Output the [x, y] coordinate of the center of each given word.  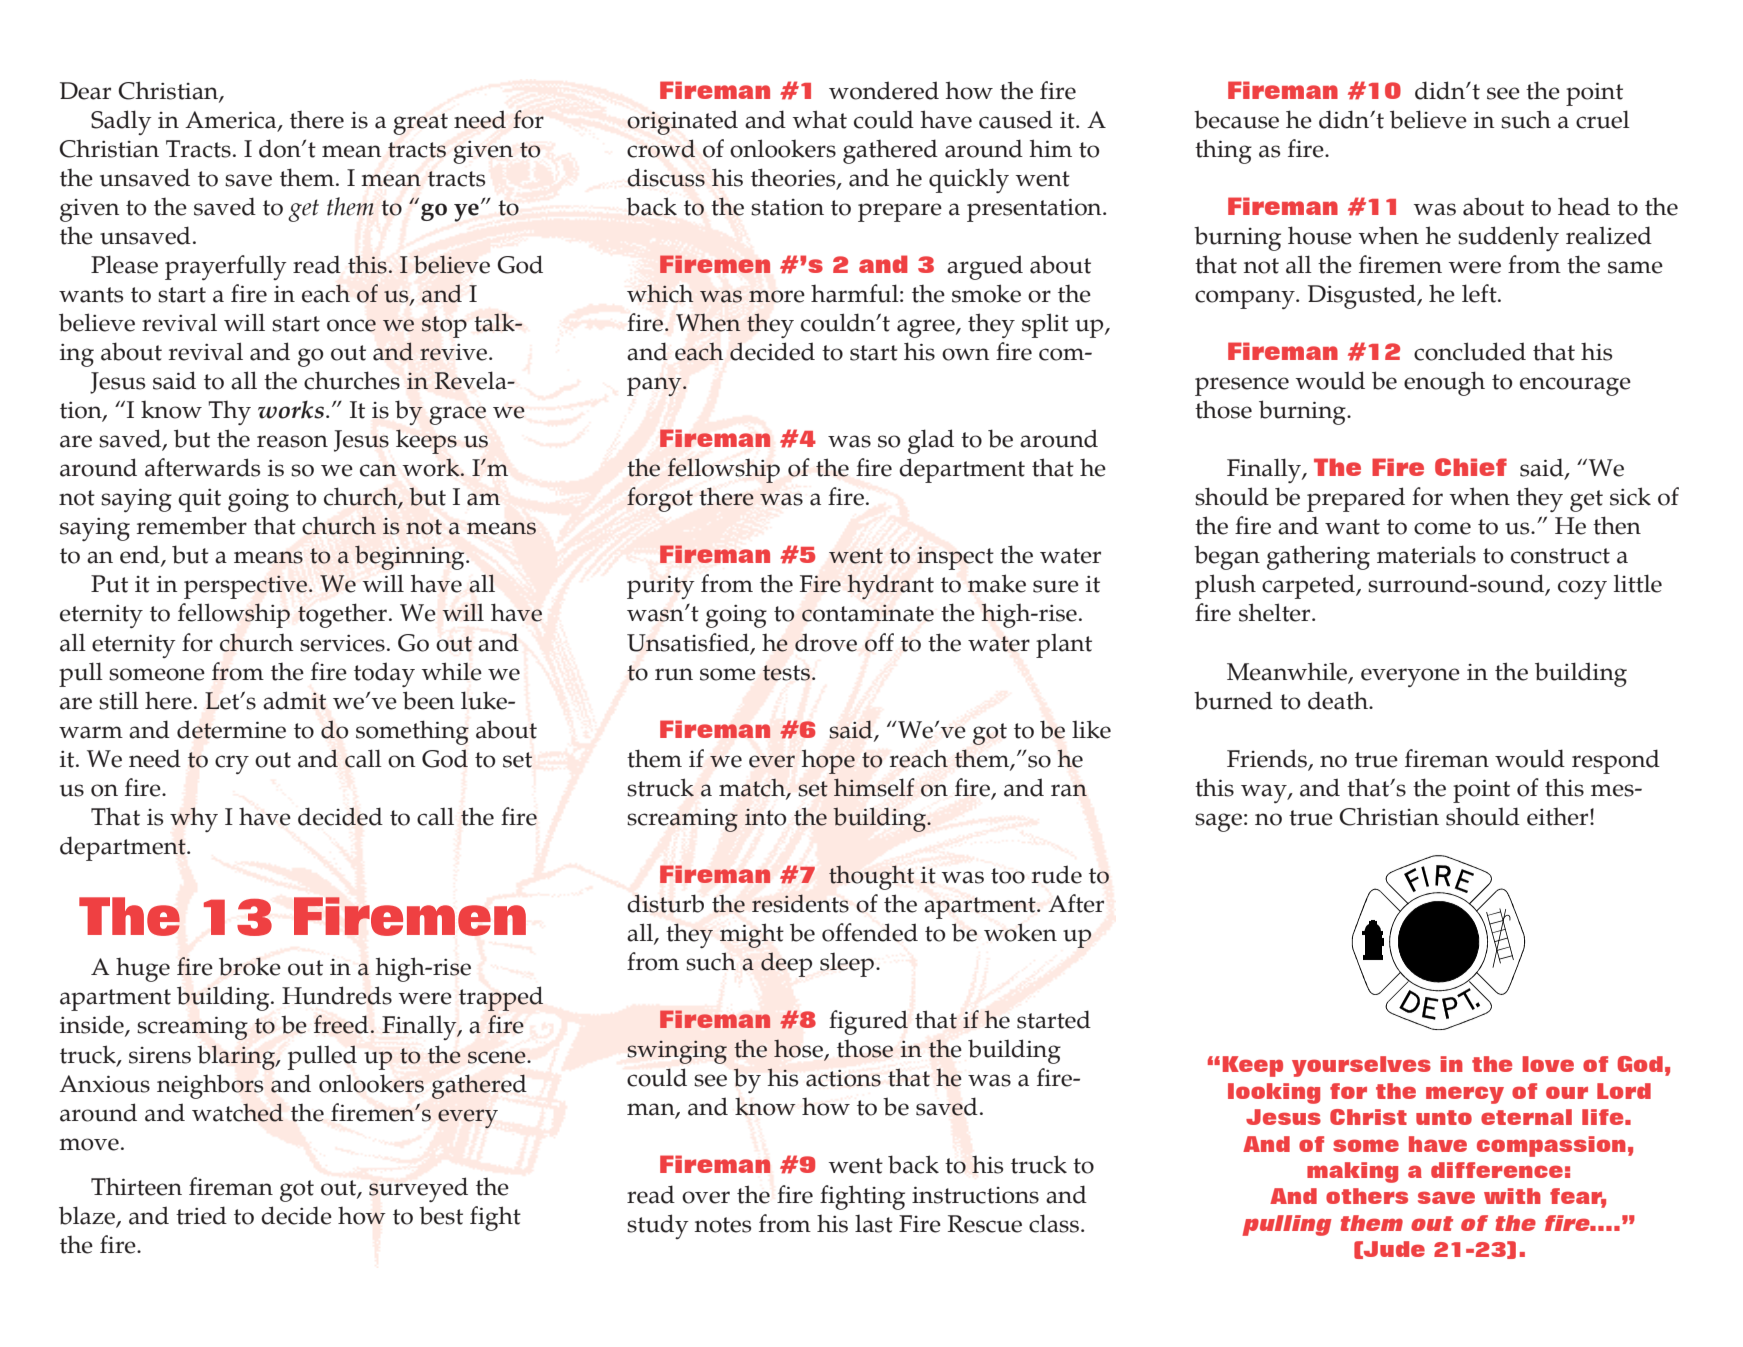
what [819, 119]
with [1512, 1196]
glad [931, 441]
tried [201, 1215]
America [232, 120]
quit [199, 500]
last [874, 1224]
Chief [1471, 467]
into [765, 817]
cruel [1603, 119]
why [194, 819]
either [1559, 817]
